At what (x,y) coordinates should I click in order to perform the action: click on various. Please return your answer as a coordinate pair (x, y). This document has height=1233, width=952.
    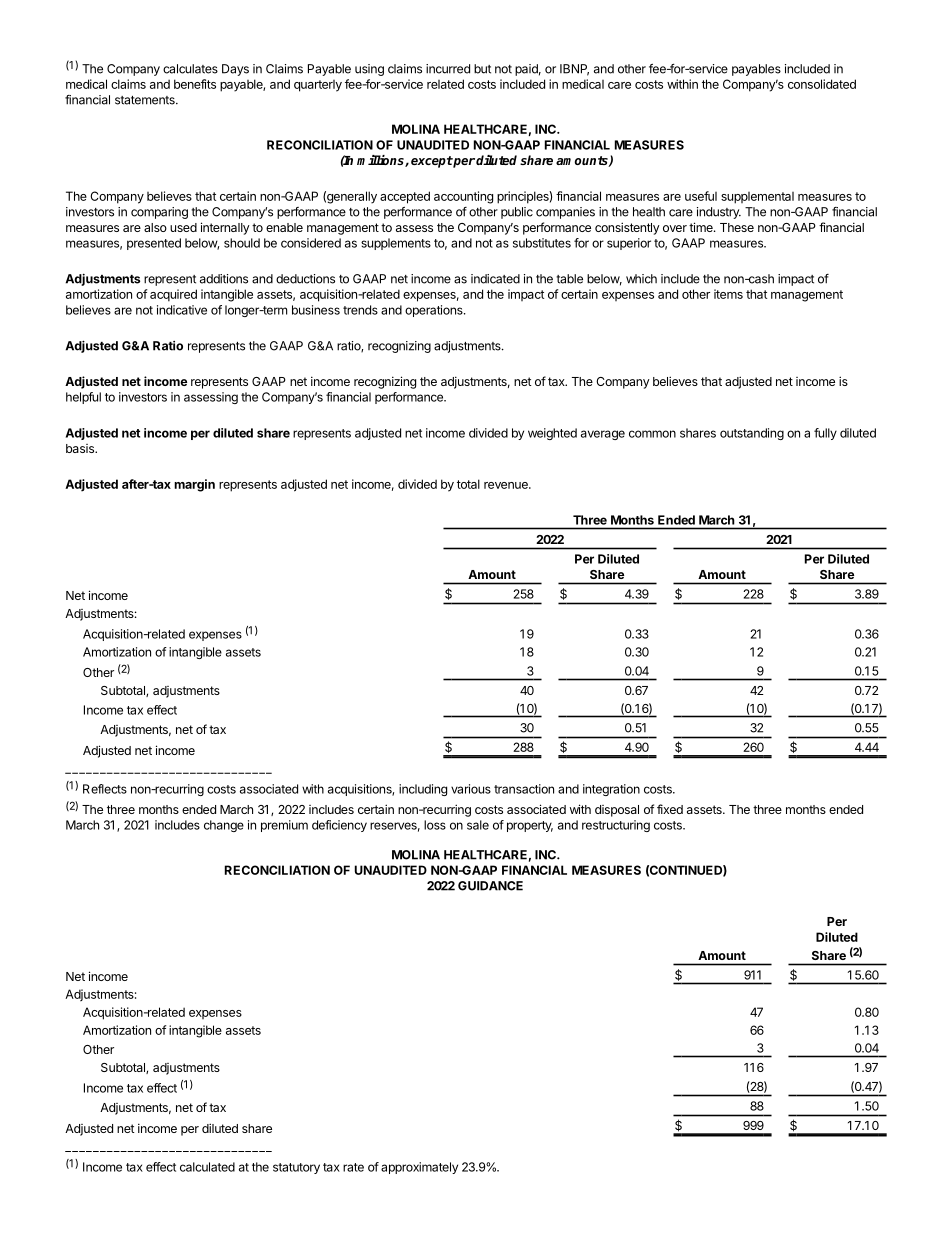
    Looking at the image, I should click on (471, 789).
